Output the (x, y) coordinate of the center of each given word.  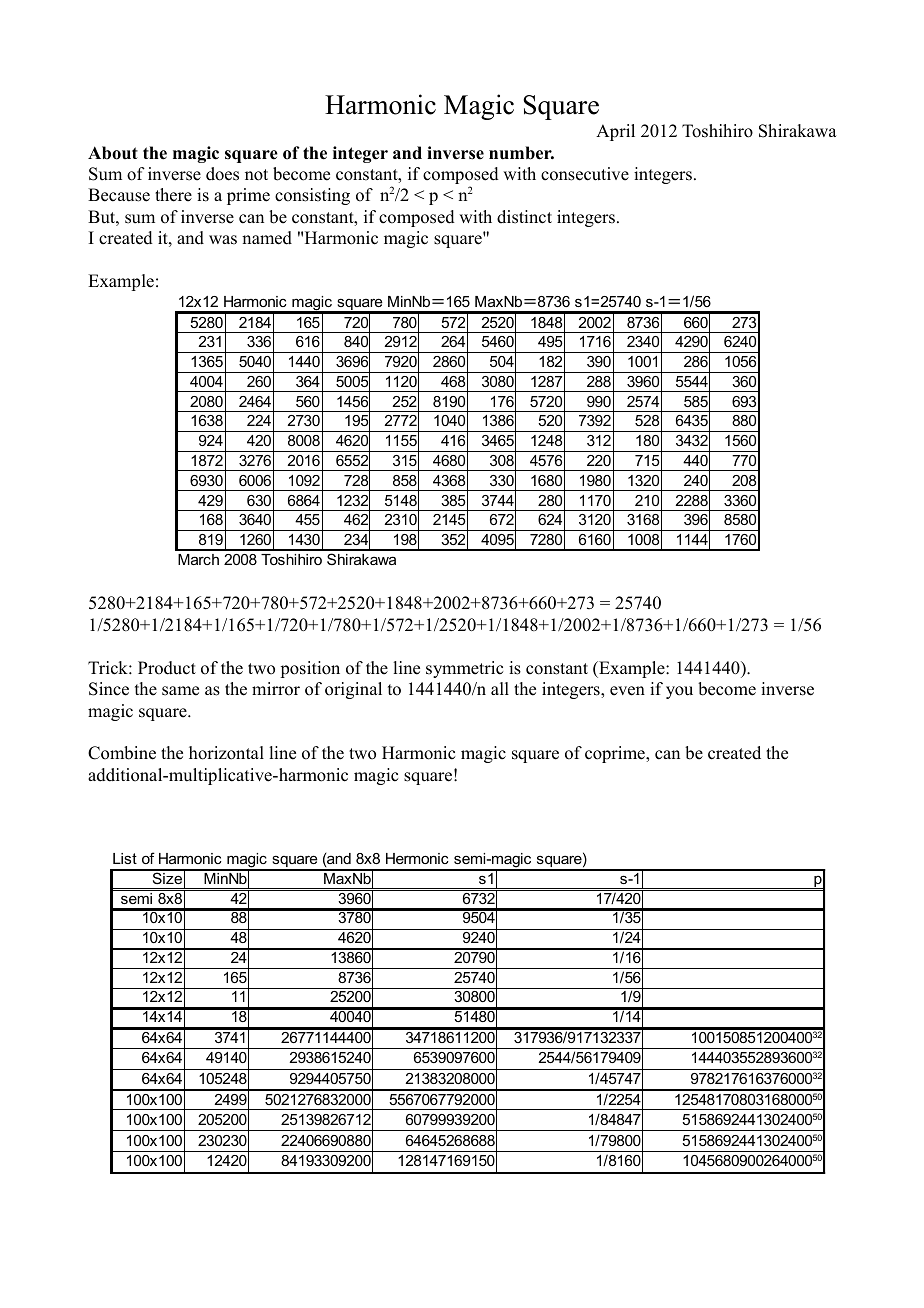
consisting (312, 196)
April (615, 132)
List (125, 858)
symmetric (464, 669)
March (198, 559)
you (679, 692)
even (627, 691)
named (267, 238)
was (223, 240)
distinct (524, 217)
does (222, 174)
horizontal (226, 753)
